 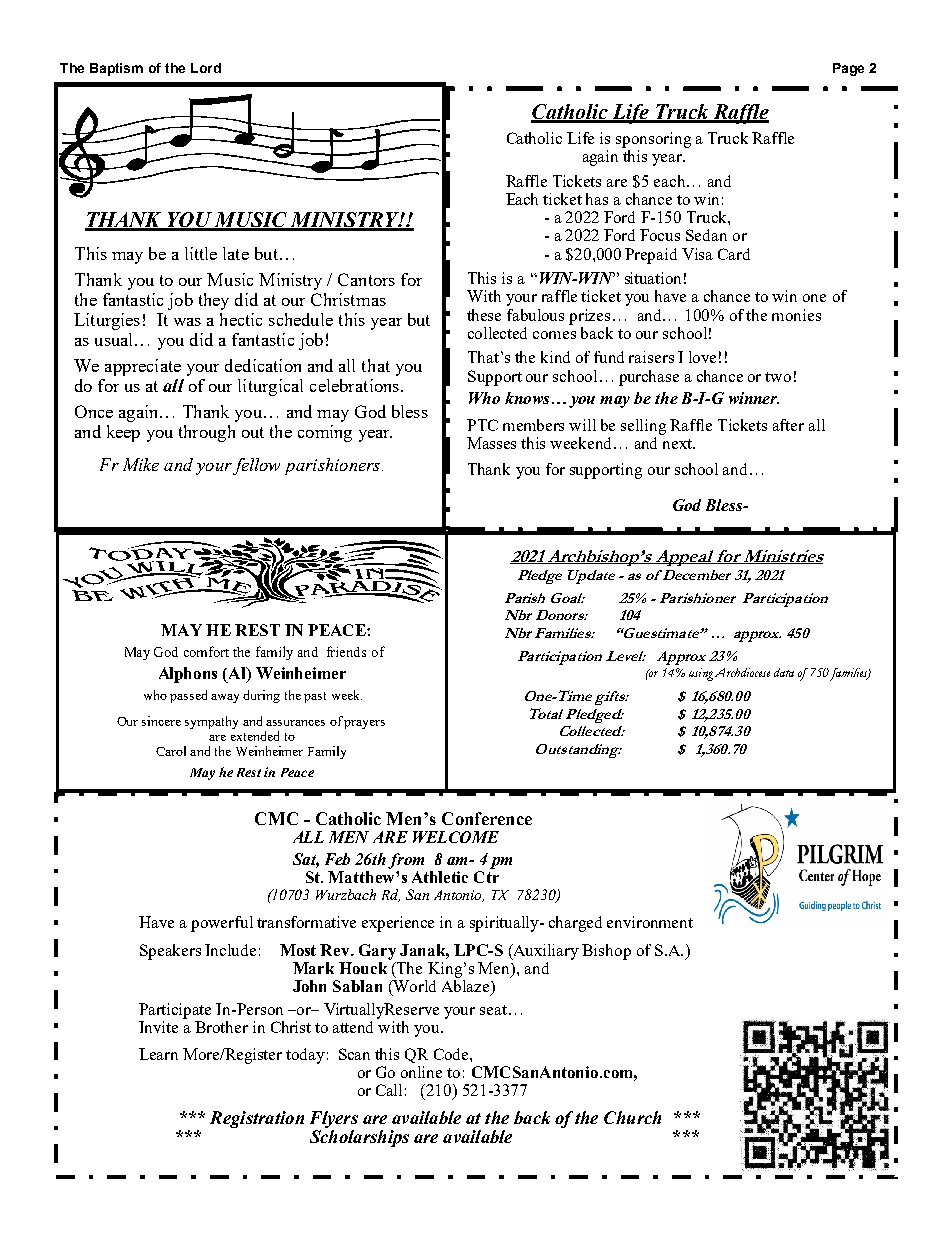 What do you see at coordinates (653, 140) in the page?
I see `sponsoring` at bounding box center [653, 140].
